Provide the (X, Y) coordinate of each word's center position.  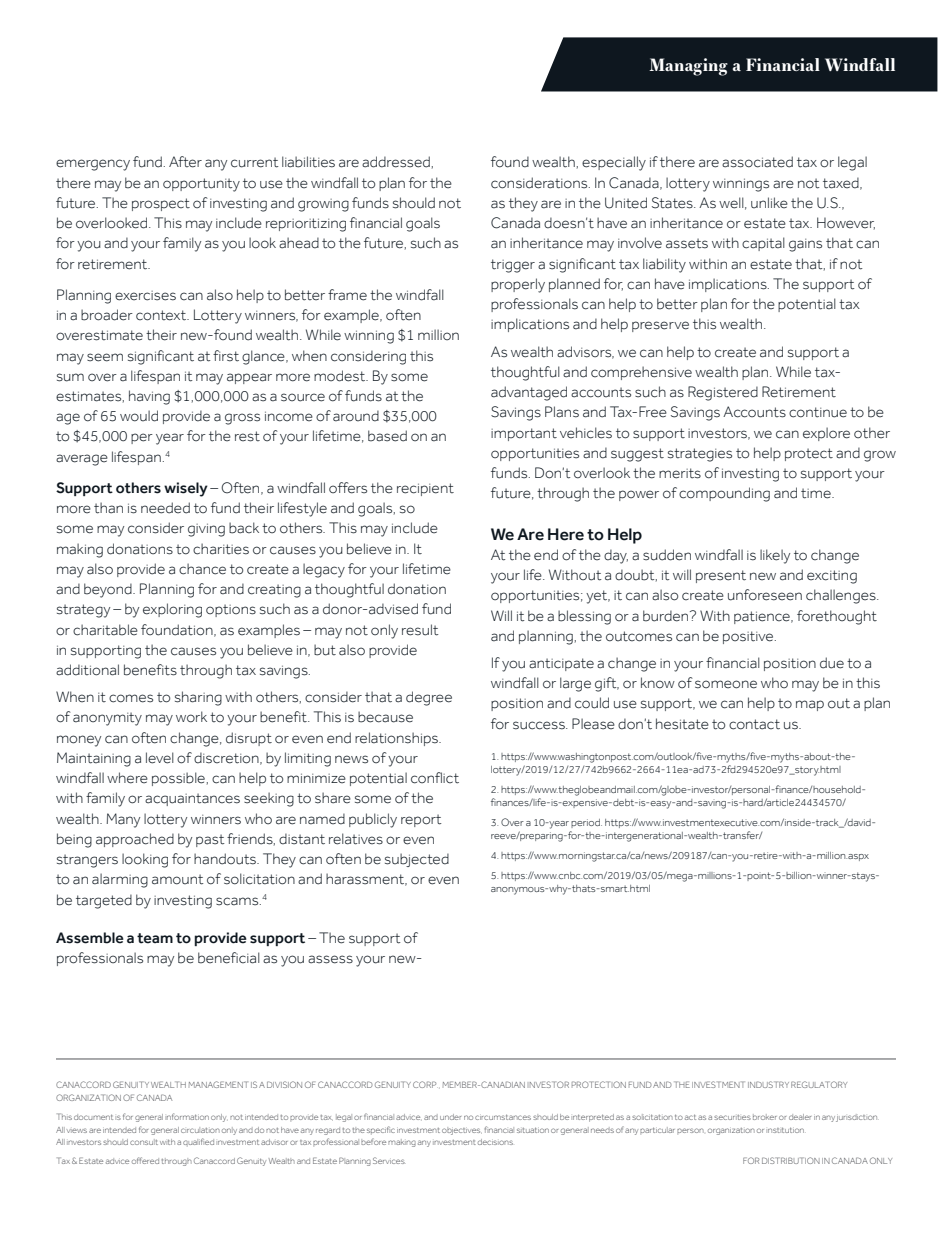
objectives (462, 1131)
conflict (435, 778)
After (185, 162)
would (139, 416)
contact (754, 724)
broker (765, 1117)
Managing (688, 67)
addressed (396, 162)
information (187, 1116)
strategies (700, 455)
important (524, 434)
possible (178, 779)
